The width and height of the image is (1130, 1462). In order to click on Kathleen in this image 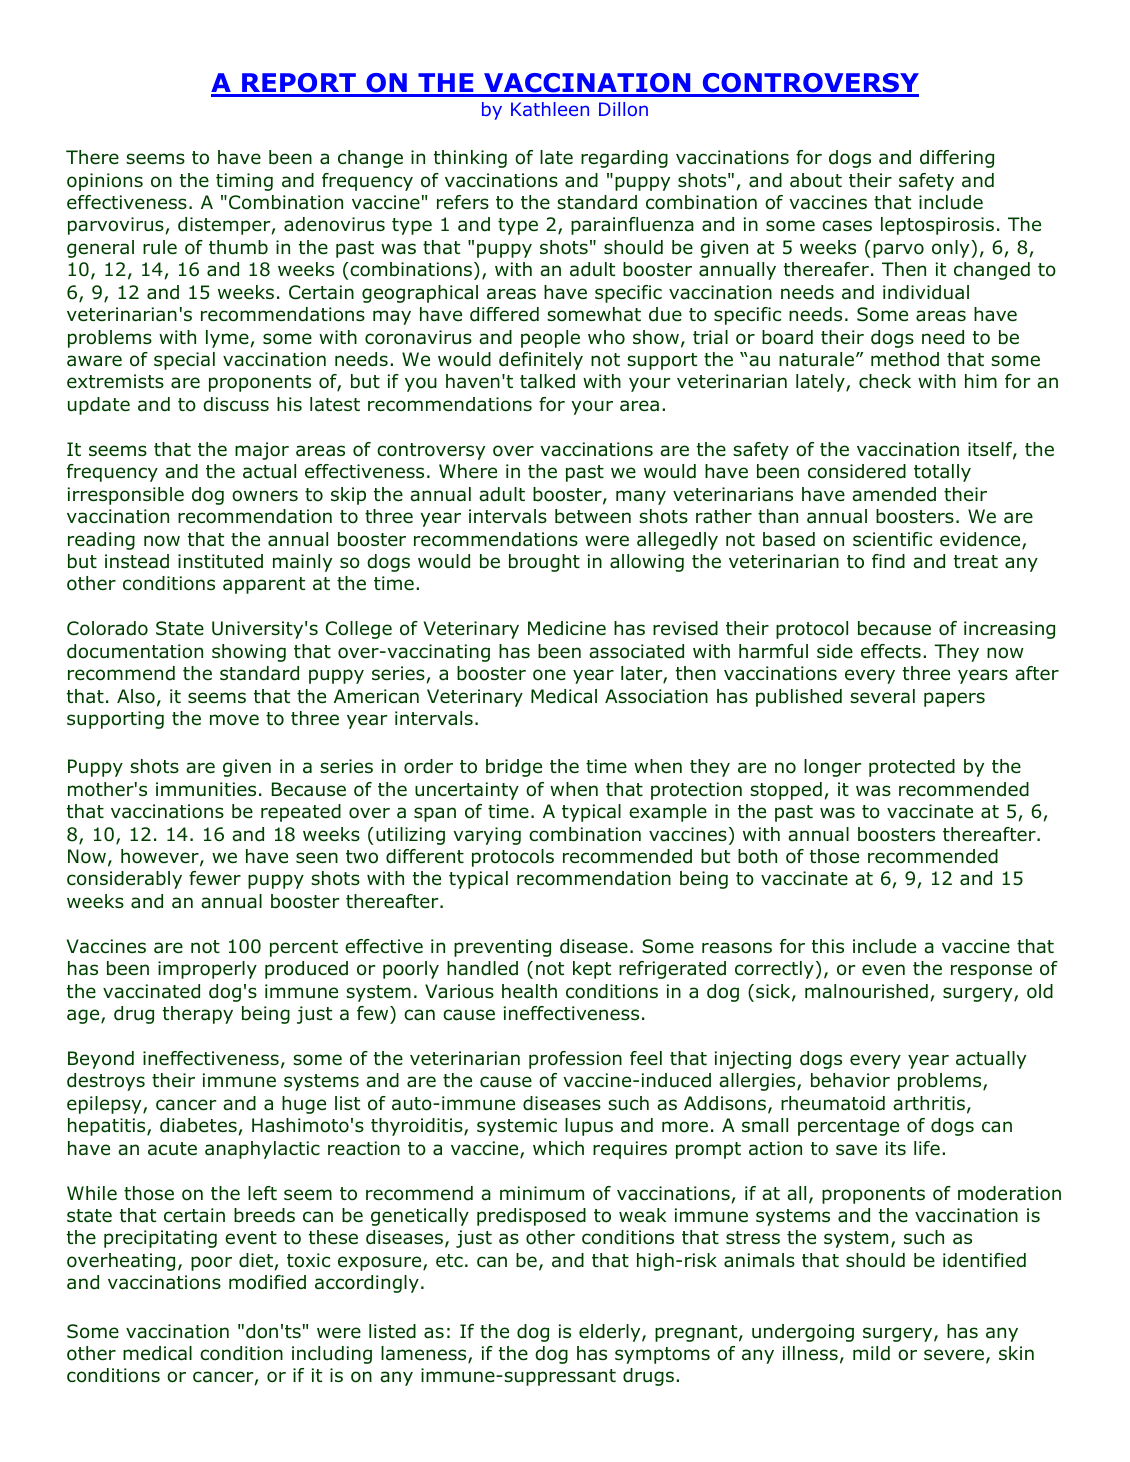, I will do `click(550, 109)`.
